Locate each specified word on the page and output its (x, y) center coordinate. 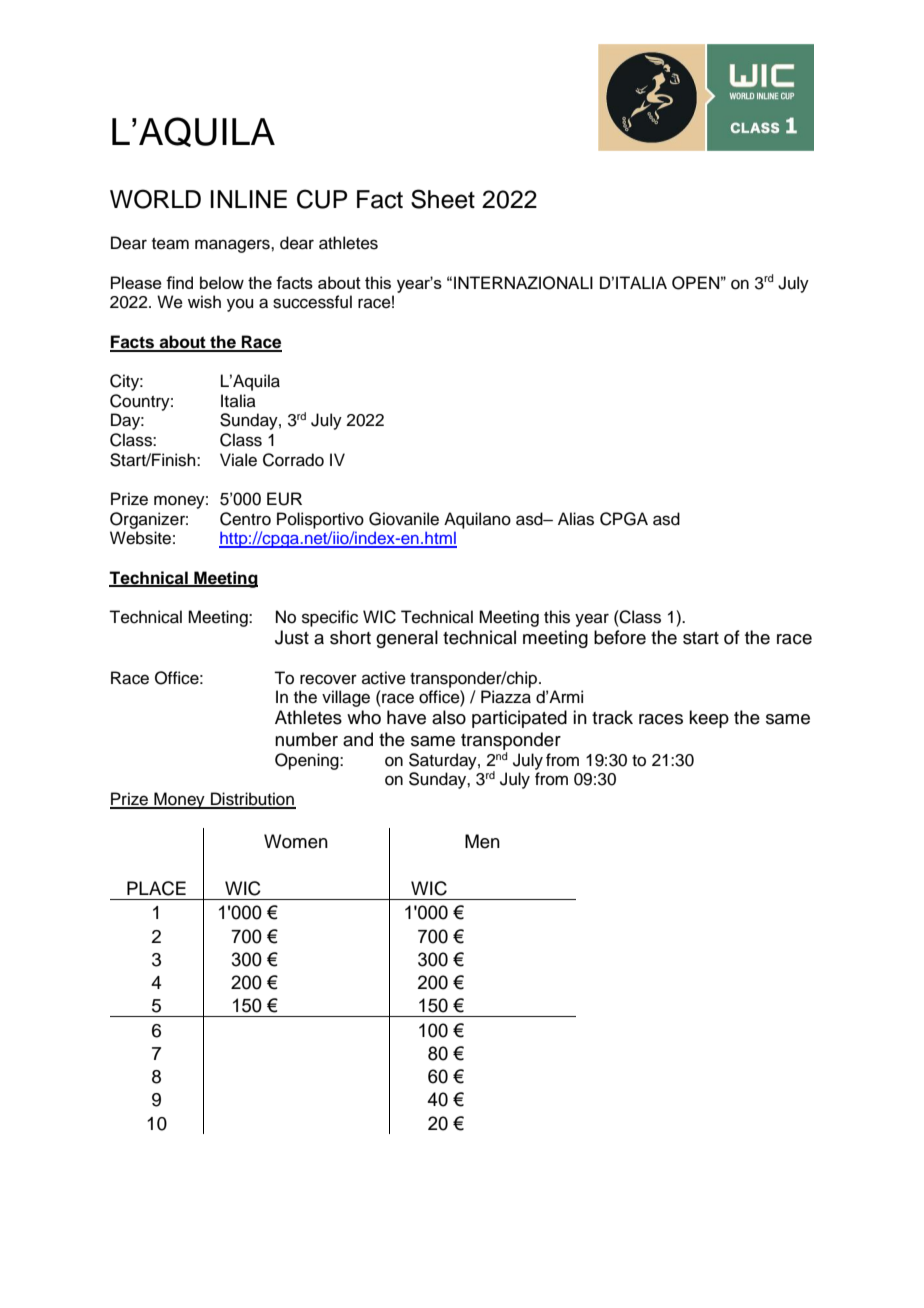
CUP (322, 199)
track (612, 717)
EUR (284, 499)
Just (292, 637)
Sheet (443, 199)
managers (233, 246)
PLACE (156, 888)
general (407, 639)
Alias (576, 519)
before (620, 637)
